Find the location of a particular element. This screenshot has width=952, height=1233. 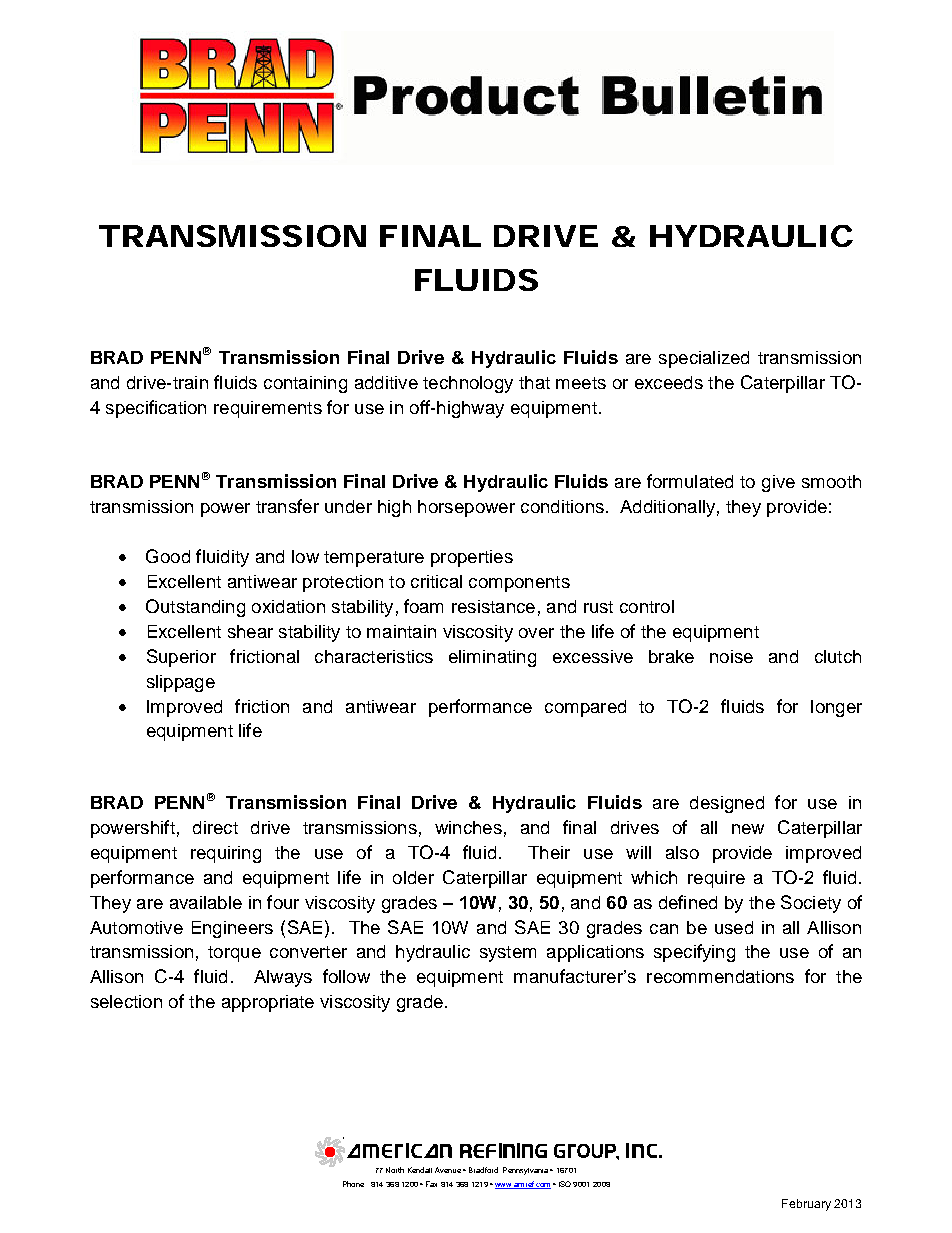

containing is located at coordinates (305, 384).
